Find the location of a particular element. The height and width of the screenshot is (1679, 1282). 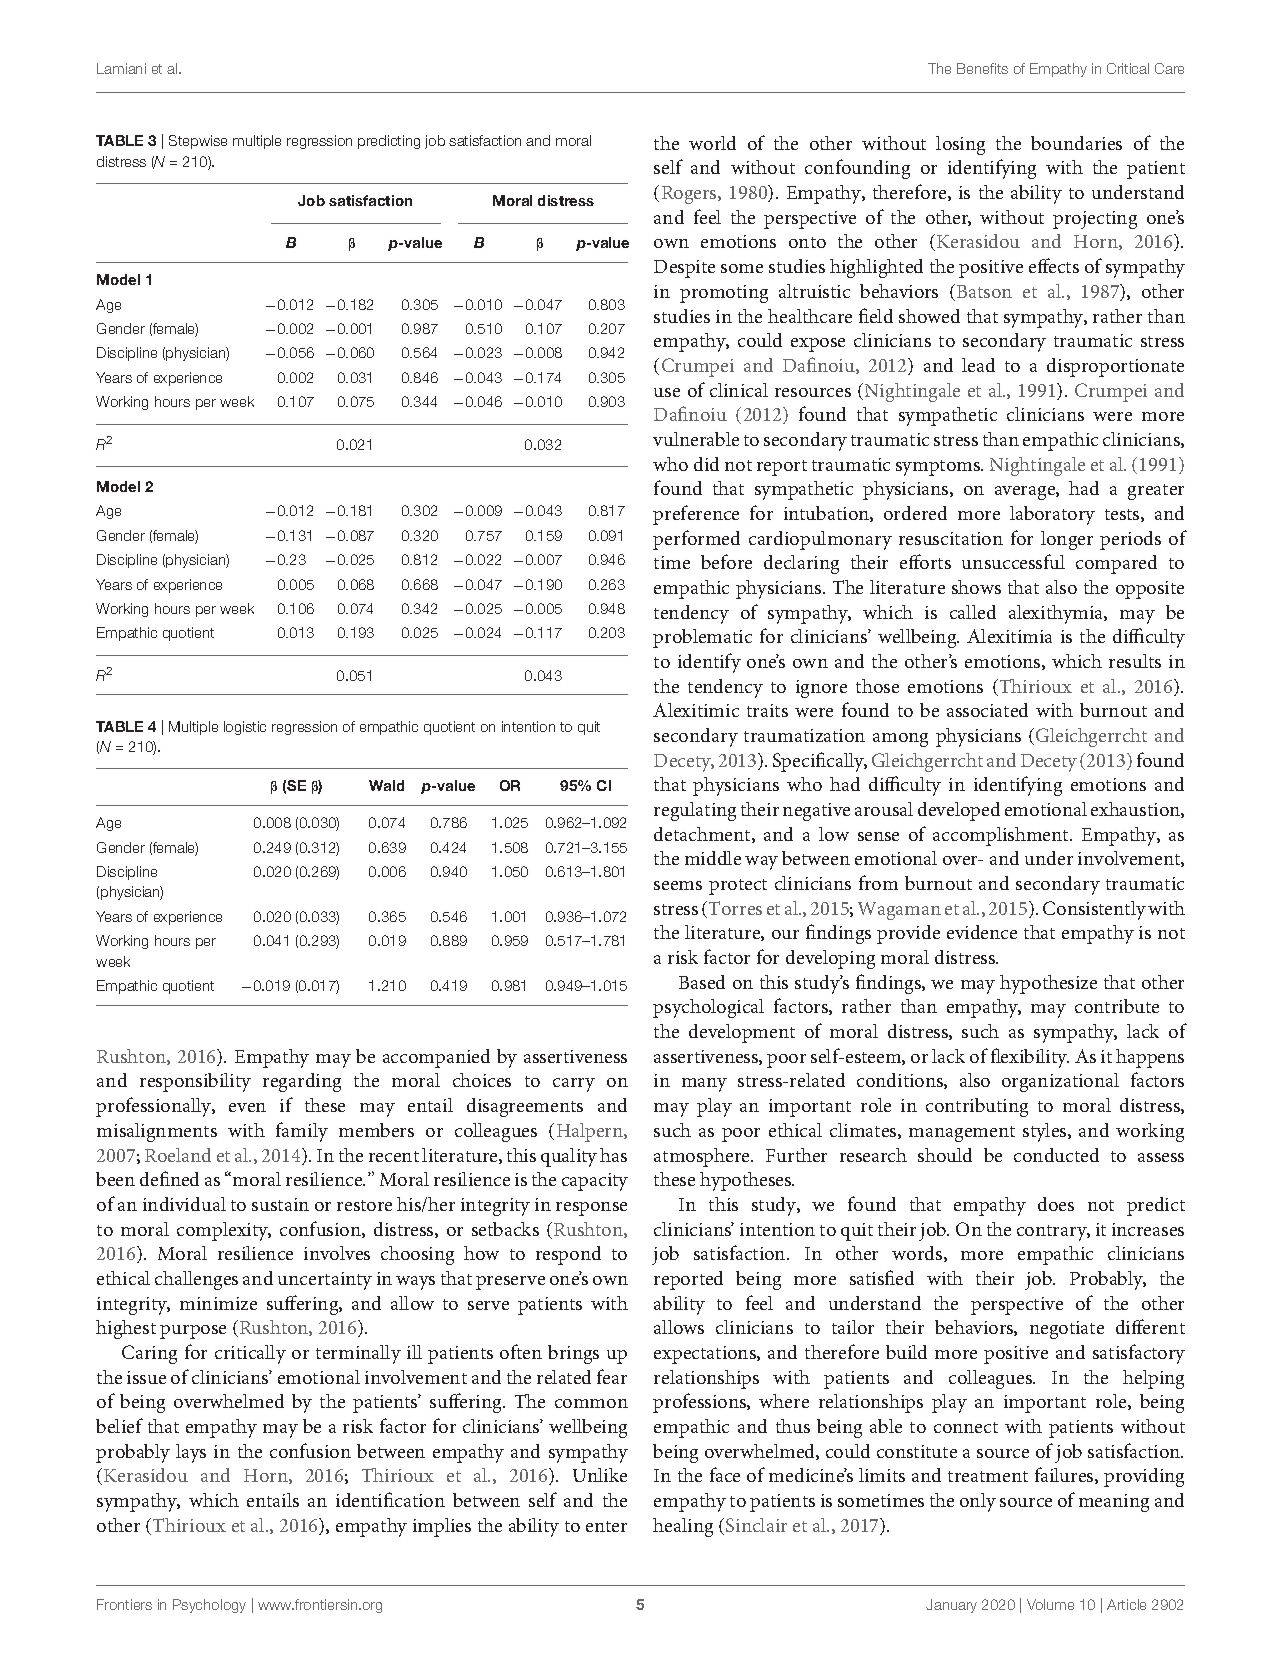

Volume is located at coordinates (1050, 1604).
